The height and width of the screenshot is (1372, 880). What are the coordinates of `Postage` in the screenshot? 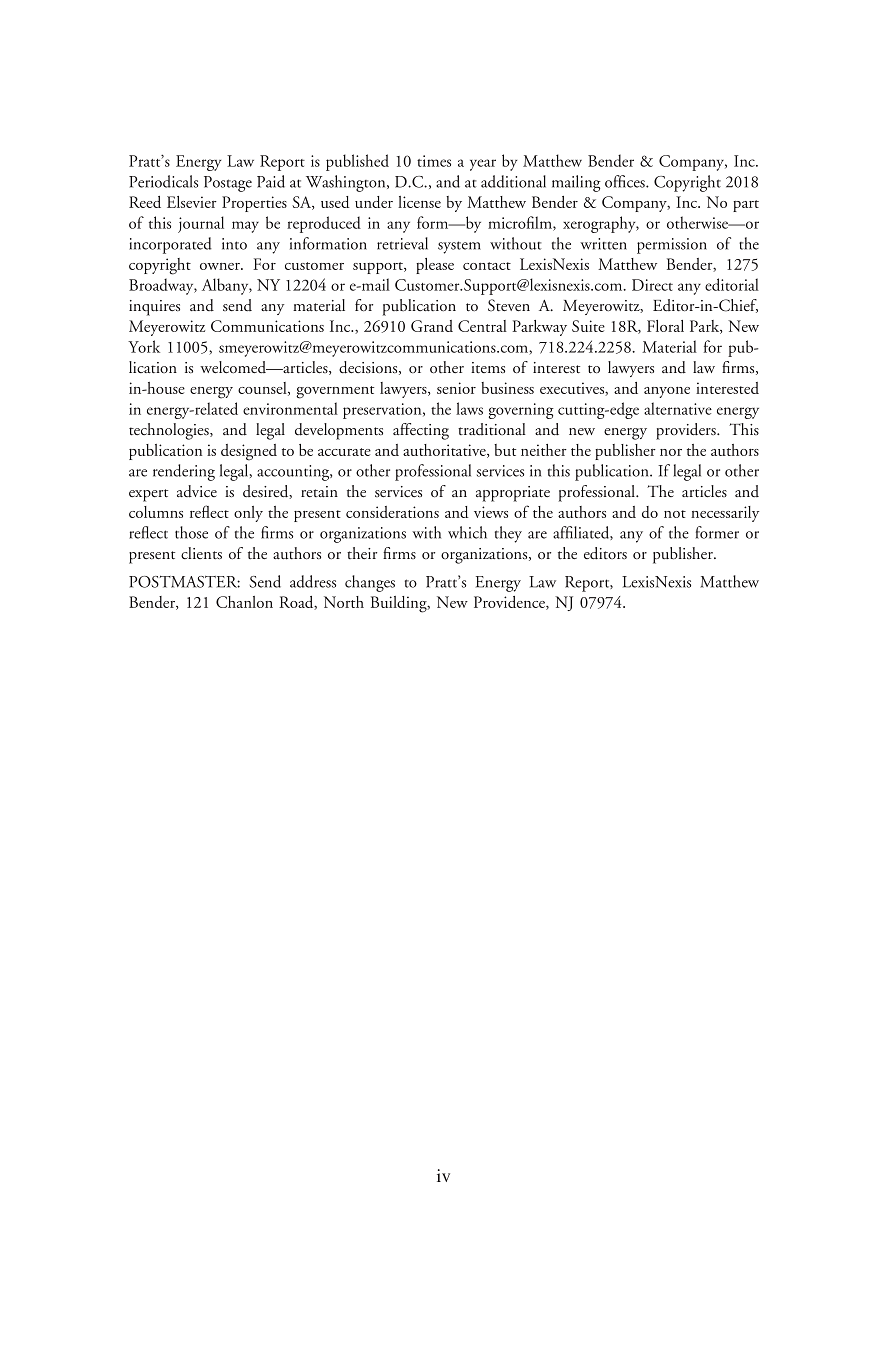 It's located at (228, 184).
